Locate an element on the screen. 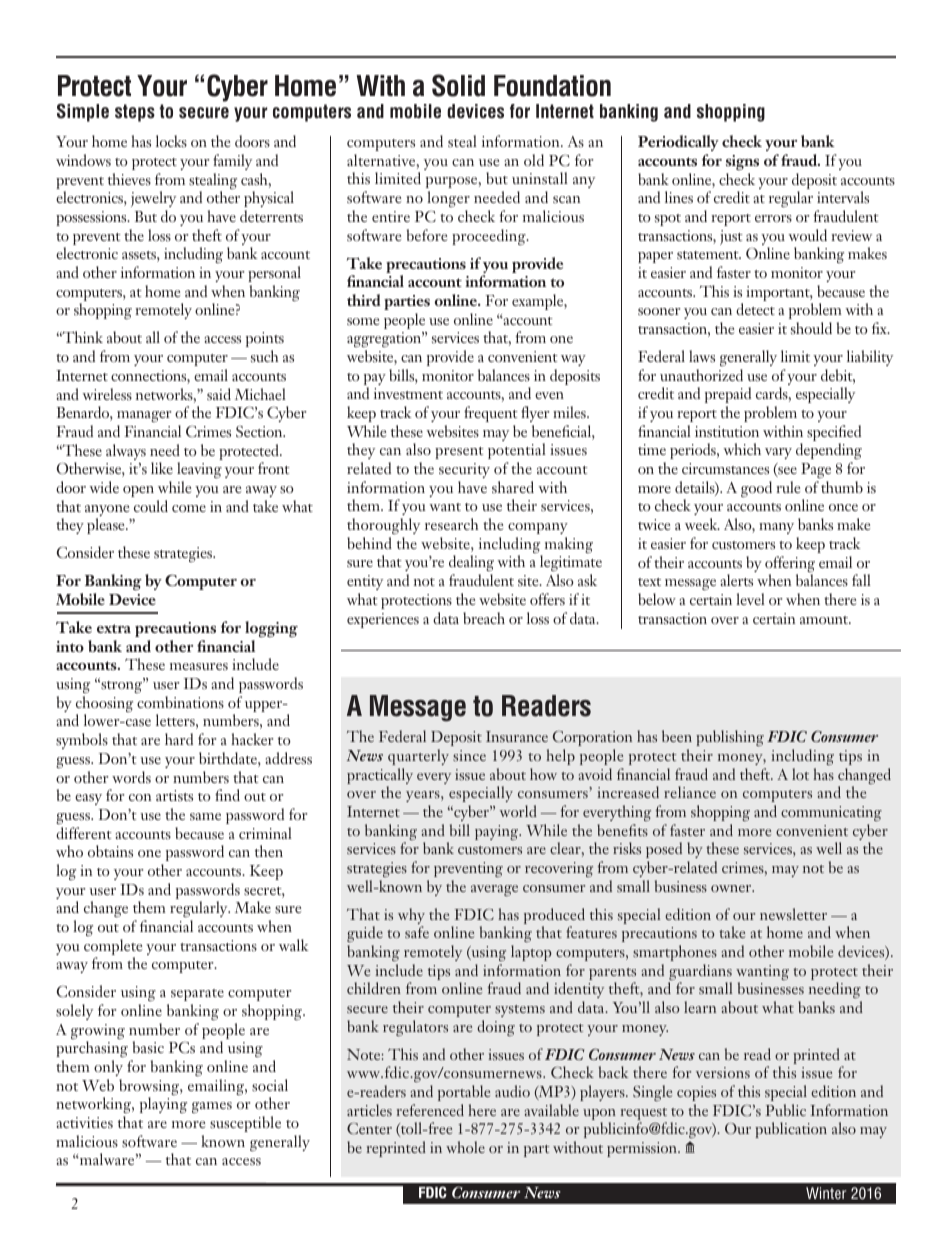  locks is located at coordinates (171, 141).
